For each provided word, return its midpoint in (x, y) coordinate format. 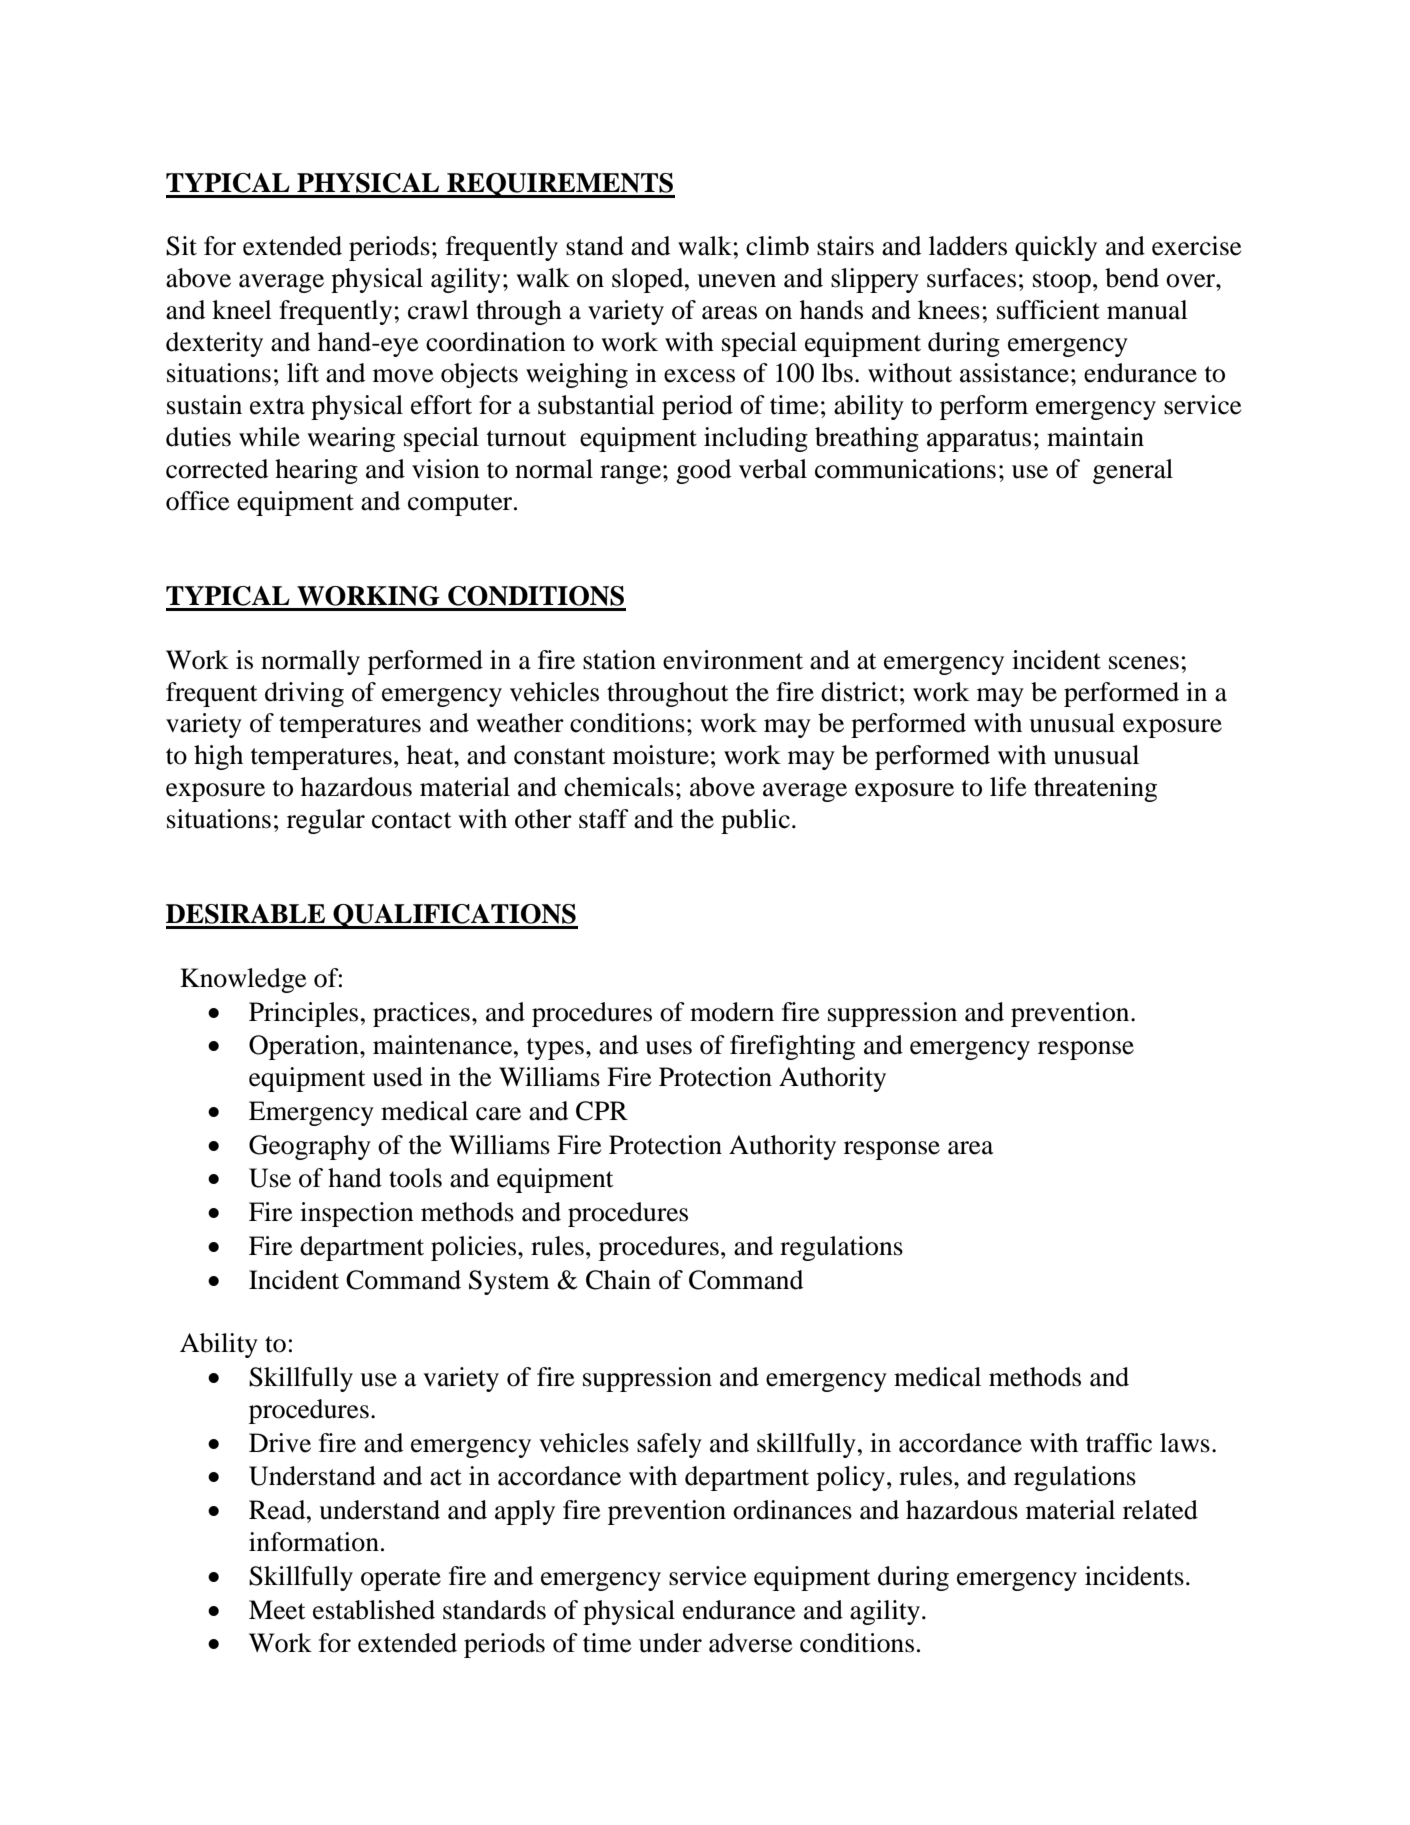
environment (733, 660)
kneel (242, 310)
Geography (310, 1147)
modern (732, 1012)
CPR (602, 1111)
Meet (277, 1610)
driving (304, 694)
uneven (736, 281)
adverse (750, 1643)
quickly (1056, 248)
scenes (1144, 663)
